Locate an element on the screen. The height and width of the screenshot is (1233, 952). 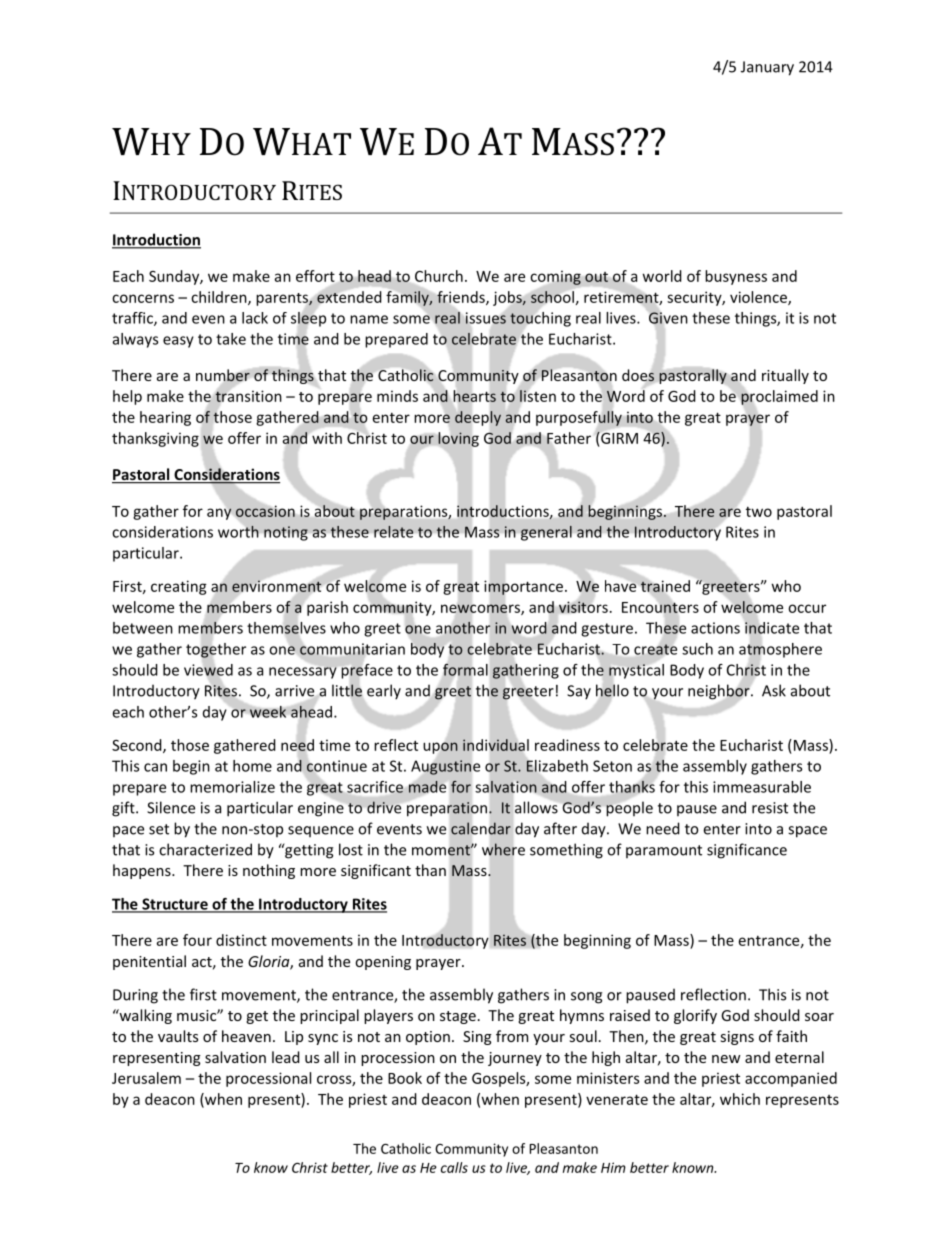
Jerusalem is located at coordinates (146, 1078).
